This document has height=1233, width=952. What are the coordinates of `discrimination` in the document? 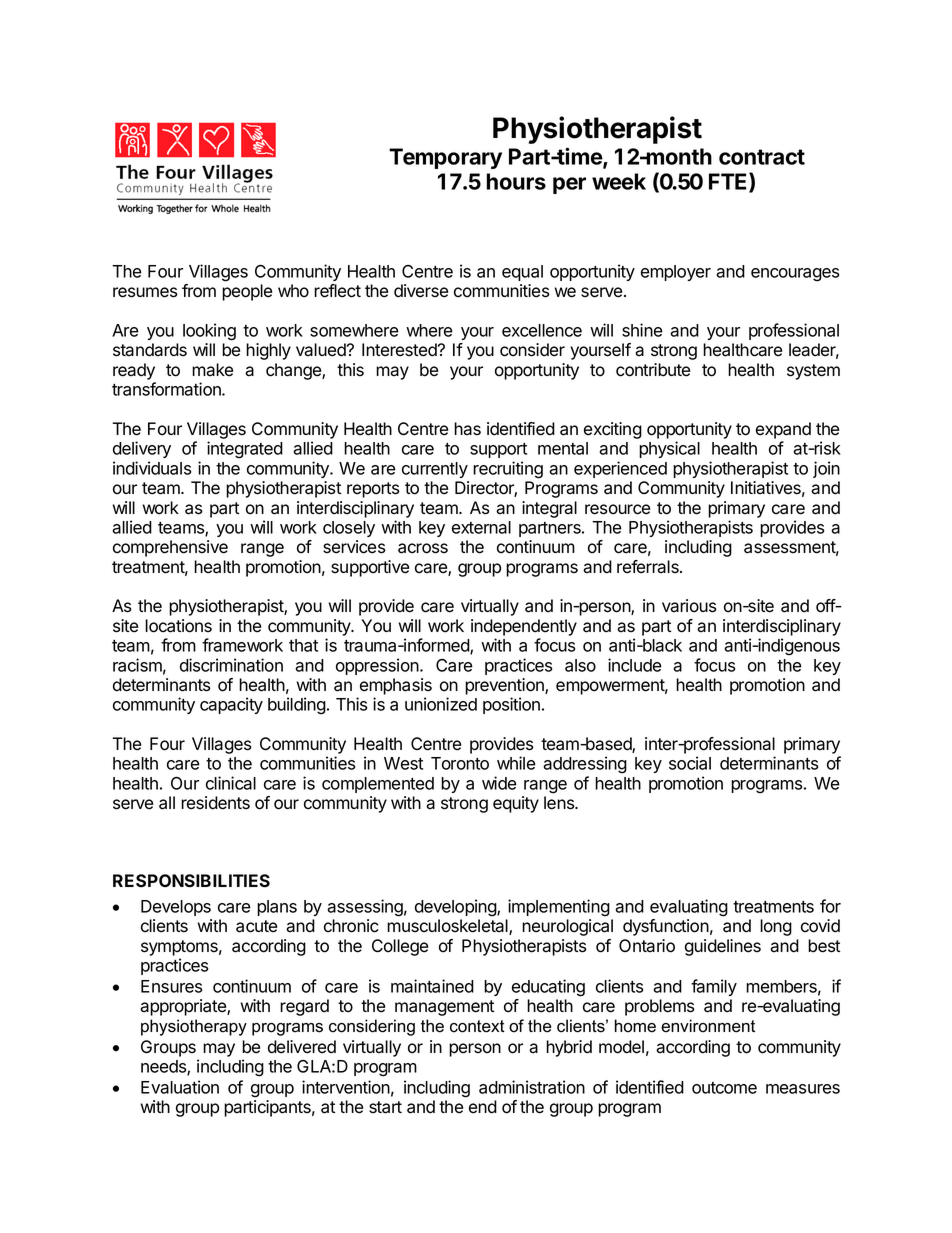 It's located at (231, 665).
